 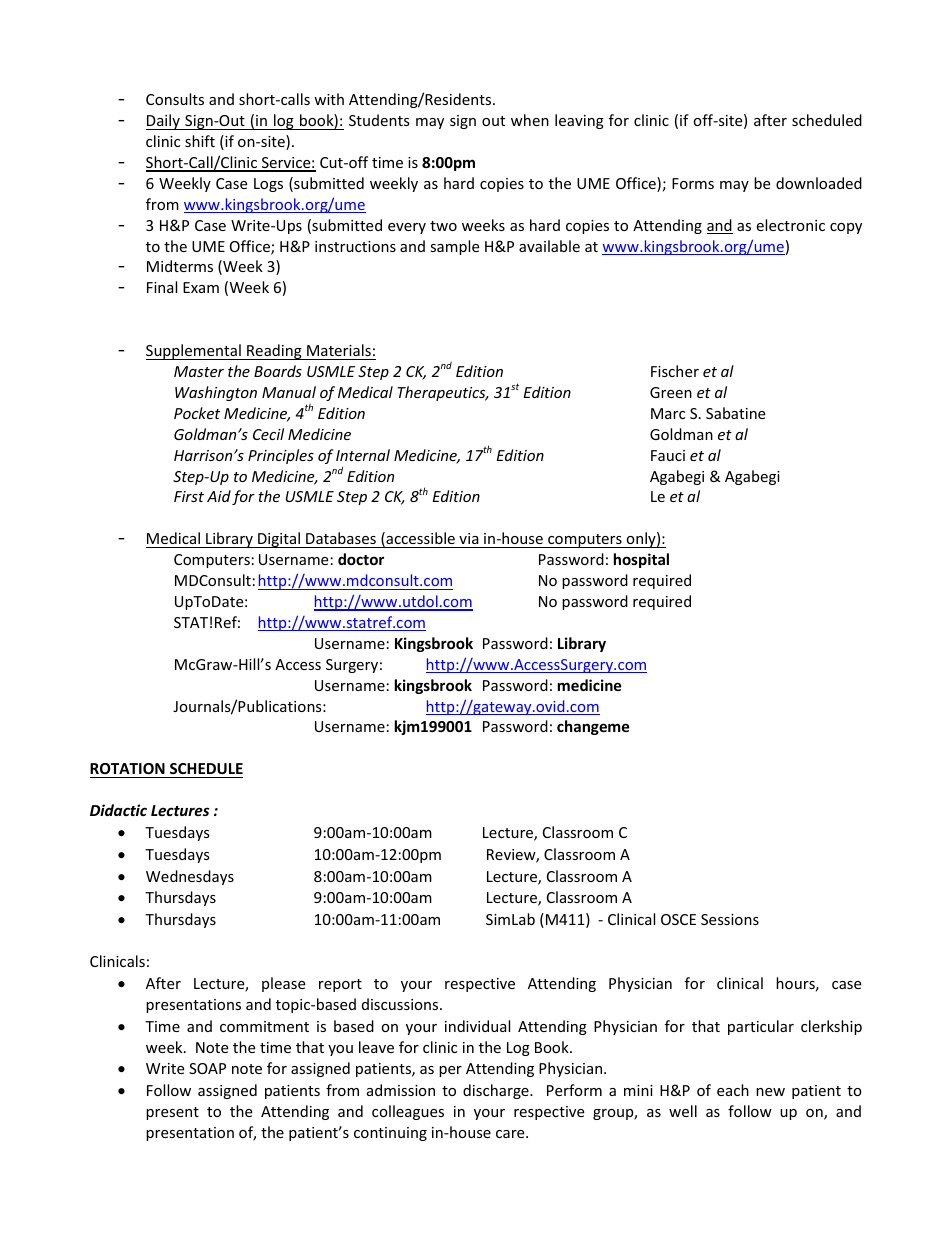 I want to click on discharge, so click(x=497, y=1091).
